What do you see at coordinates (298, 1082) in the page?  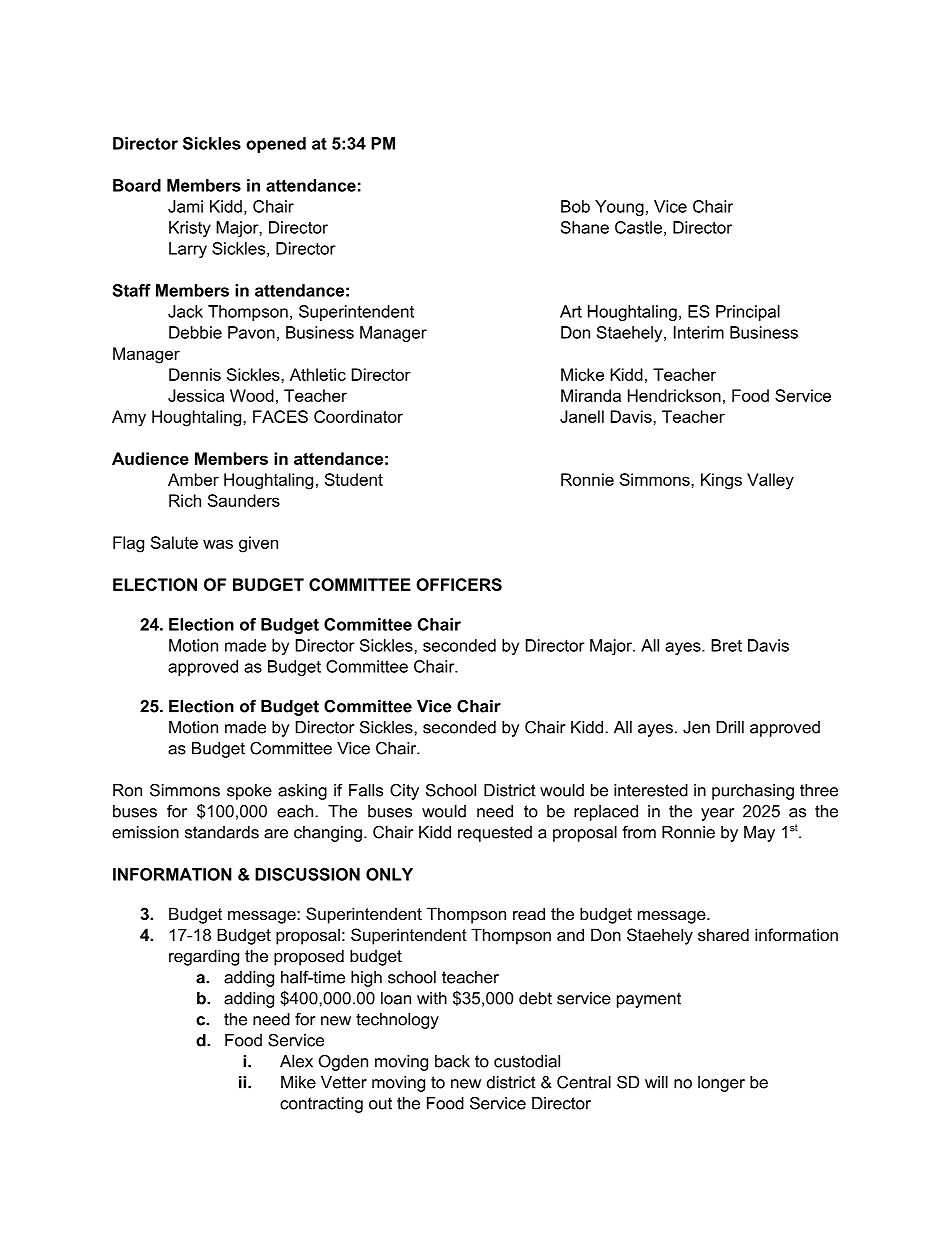 I see `Mike` at bounding box center [298, 1082].
